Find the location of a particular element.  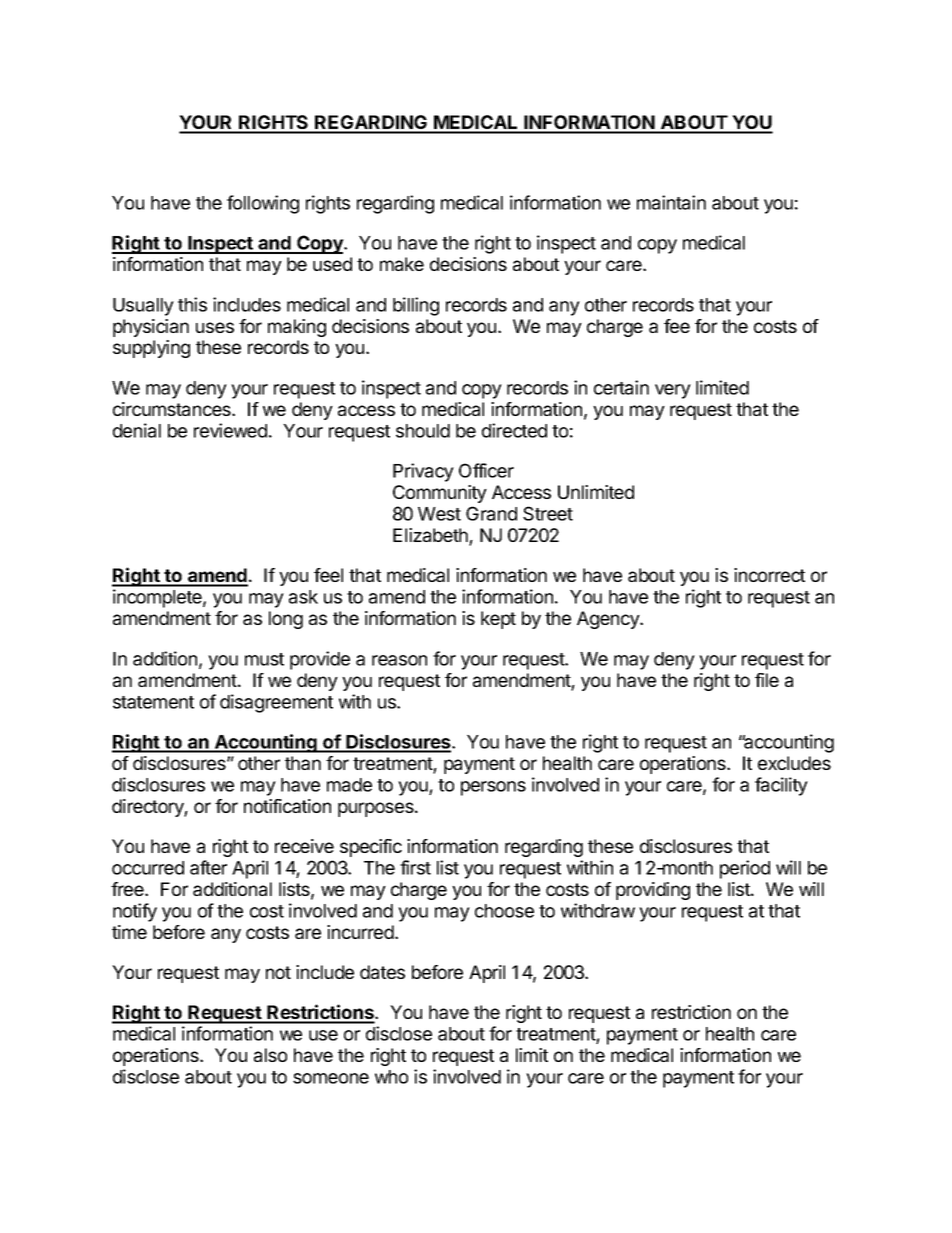

must is located at coordinates (264, 659).
